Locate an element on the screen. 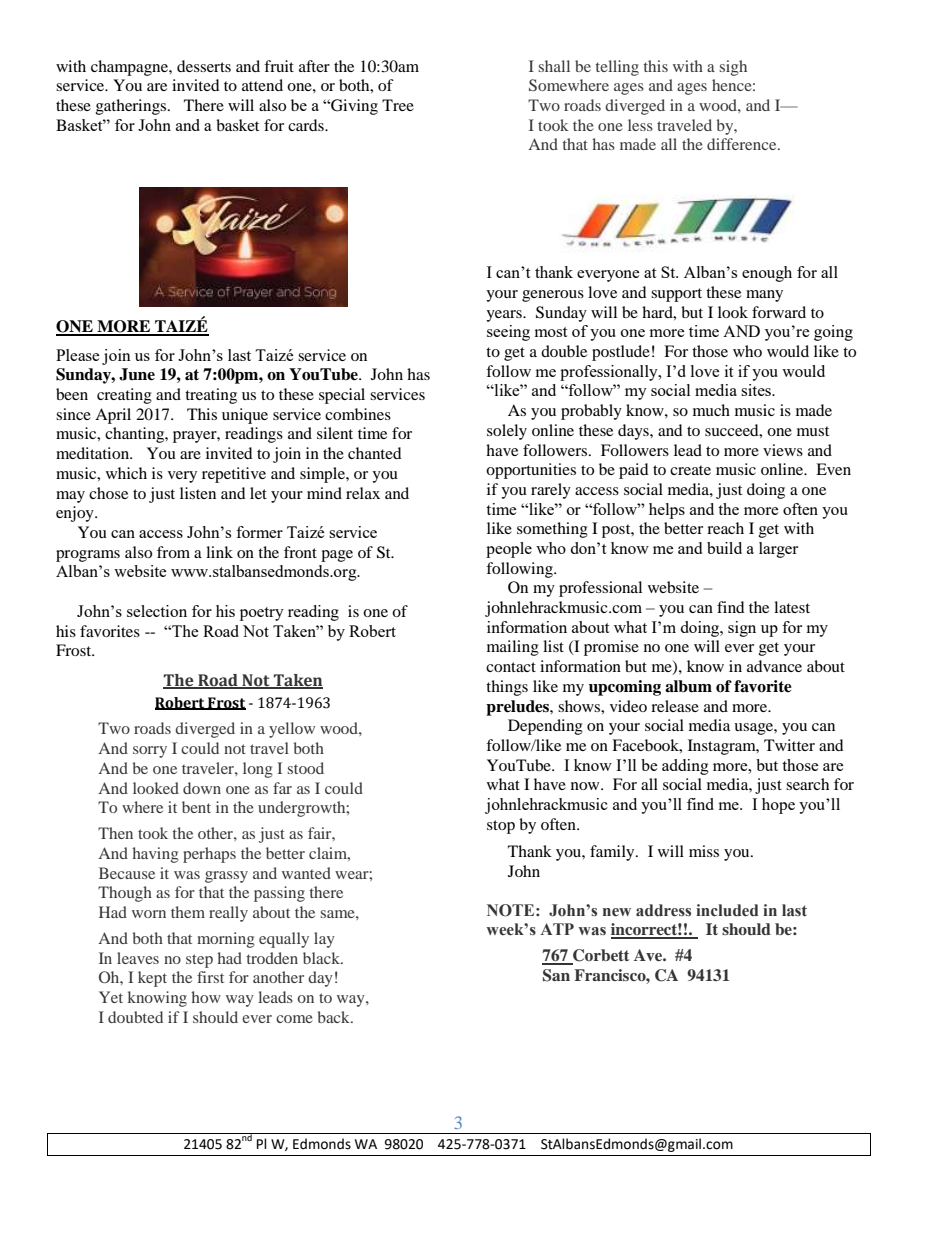 Image resolution: width=952 pixels, height=1233 pixels. adding is located at coordinates (685, 767).
